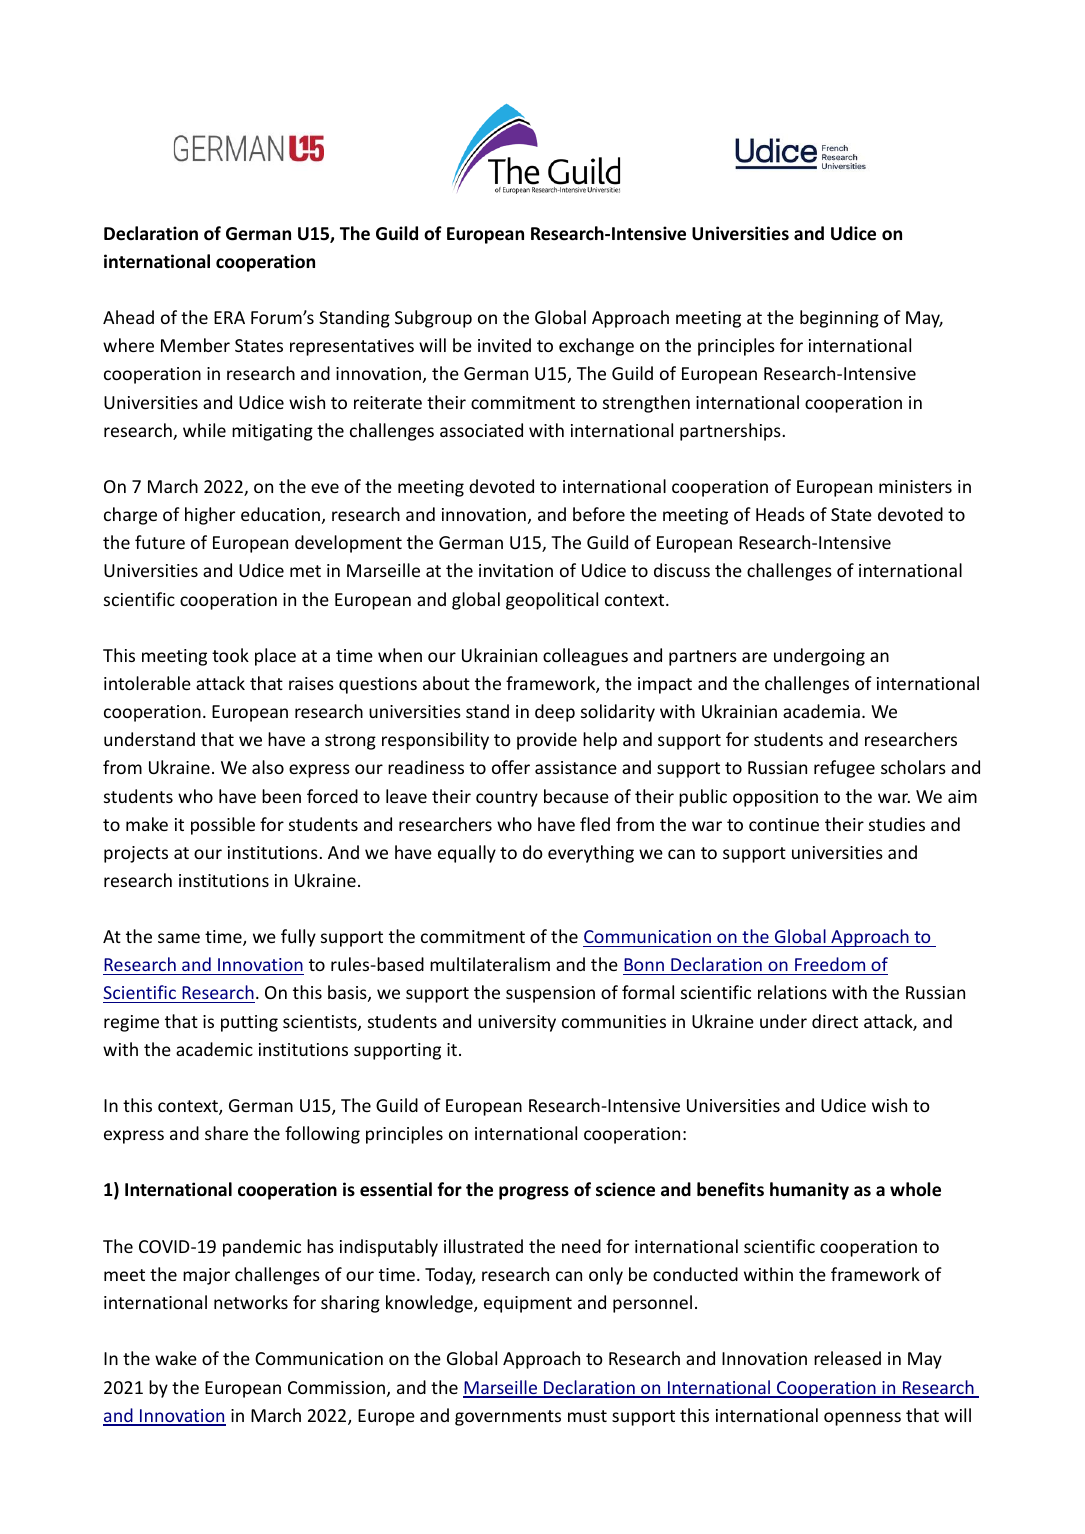 This image has width=1085, height=1534. Describe the element at coordinates (517, 1023) in the image. I see `university` at that location.
